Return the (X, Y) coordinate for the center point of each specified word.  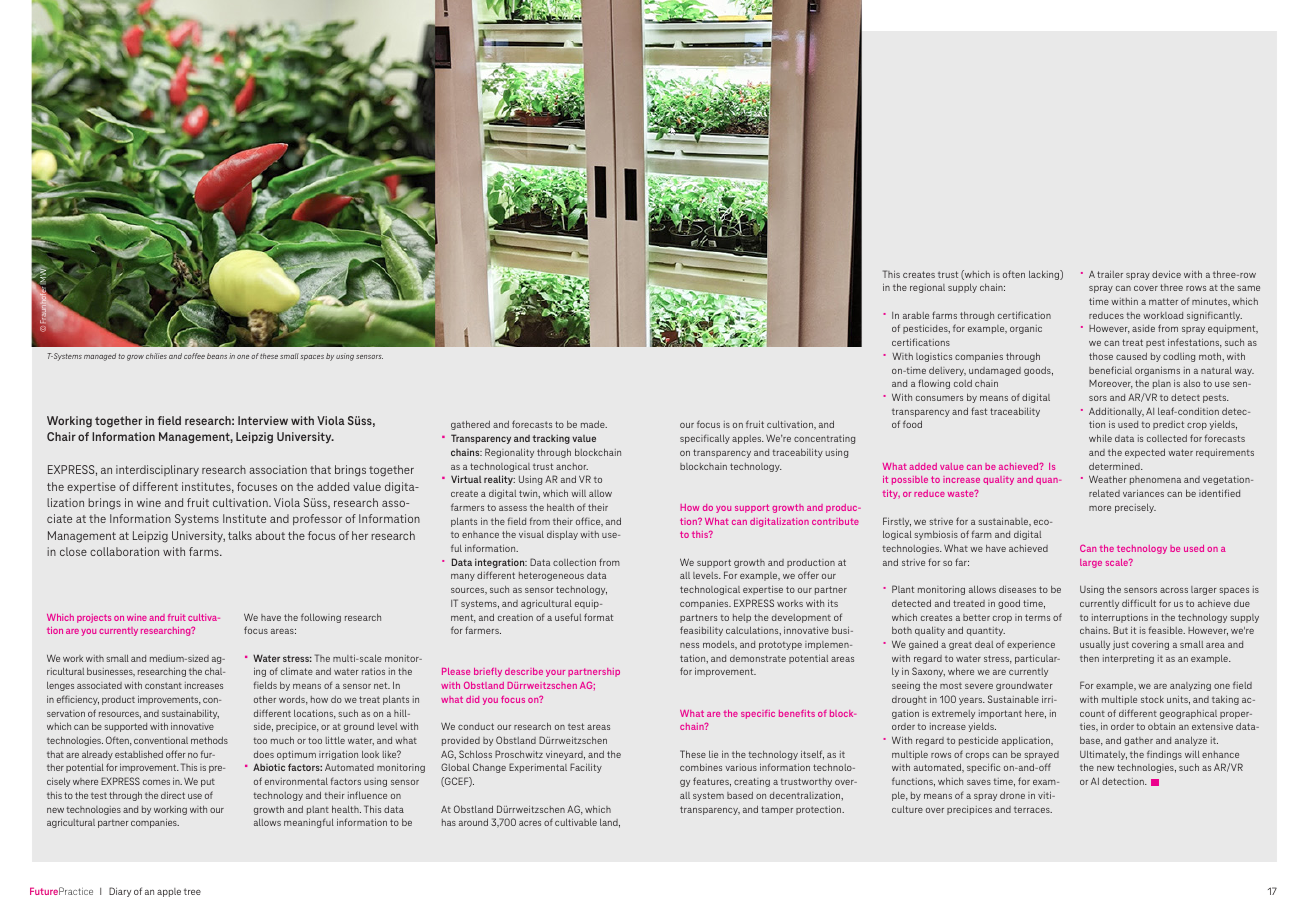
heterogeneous (551, 576)
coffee (194, 356)
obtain (1161, 726)
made (594, 424)
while (1100, 438)
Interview (263, 420)
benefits (797, 713)
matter (1163, 301)
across (1174, 590)
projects (94, 618)
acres (530, 823)
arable (916, 315)
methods (209, 740)
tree (192, 891)
